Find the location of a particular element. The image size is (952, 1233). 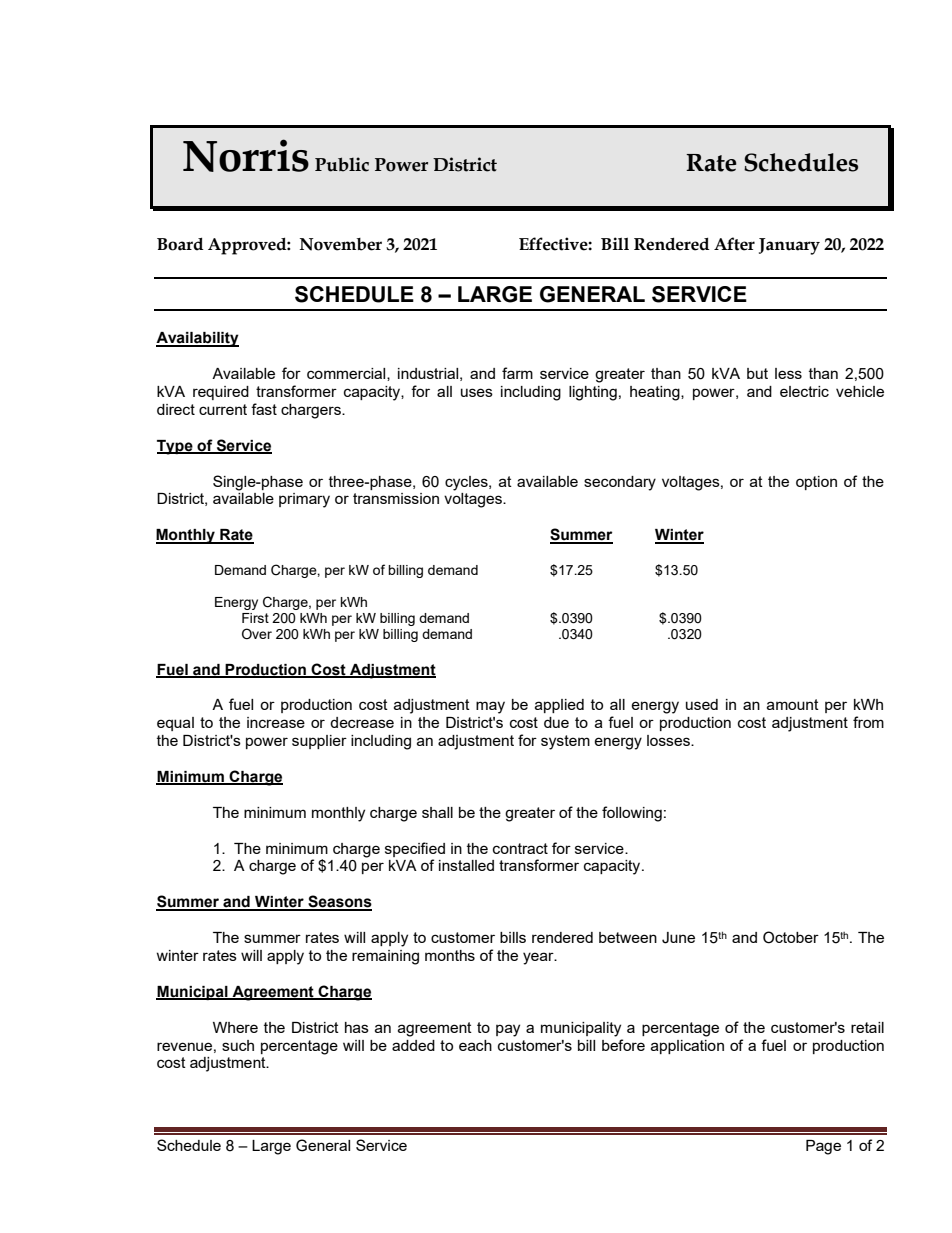

supplier is located at coordinates (319, 742).
